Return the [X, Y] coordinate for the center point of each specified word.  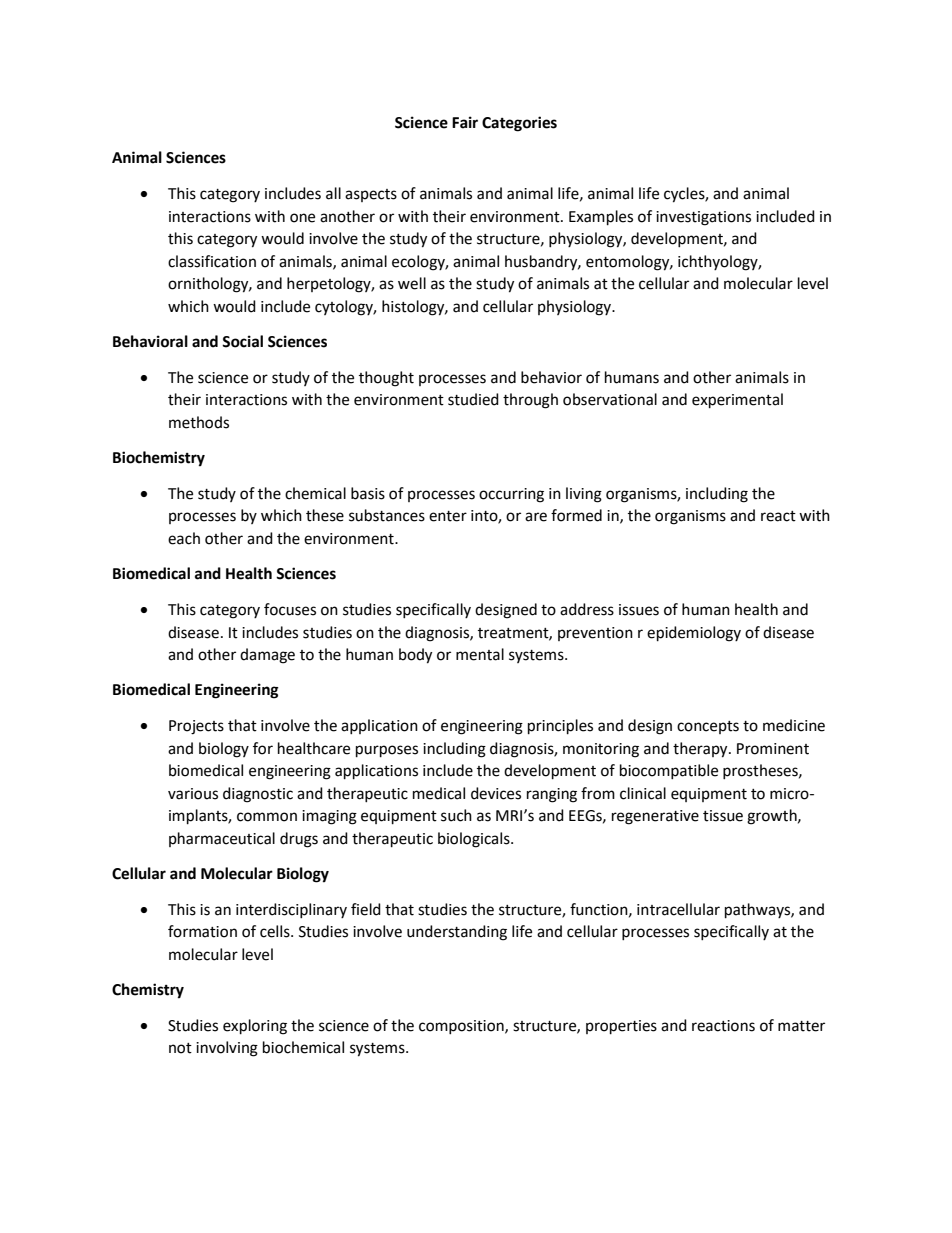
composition [462, 1027]
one [302, 218]
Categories [519, 124]
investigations [703, 218]
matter [801, 1026]
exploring [255, 1027]
